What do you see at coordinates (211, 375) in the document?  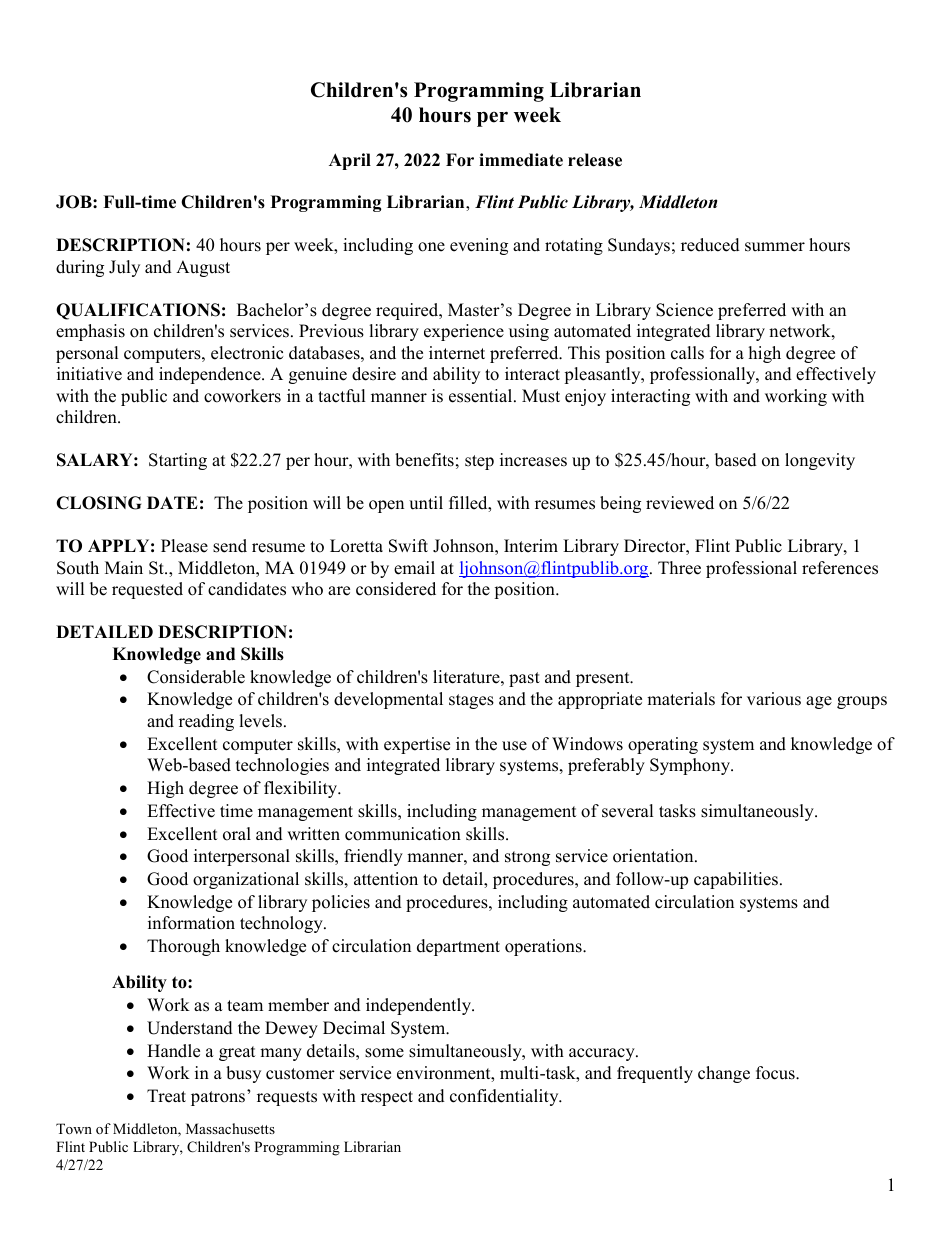 I see `independence` at bounding box center [211, 375].
